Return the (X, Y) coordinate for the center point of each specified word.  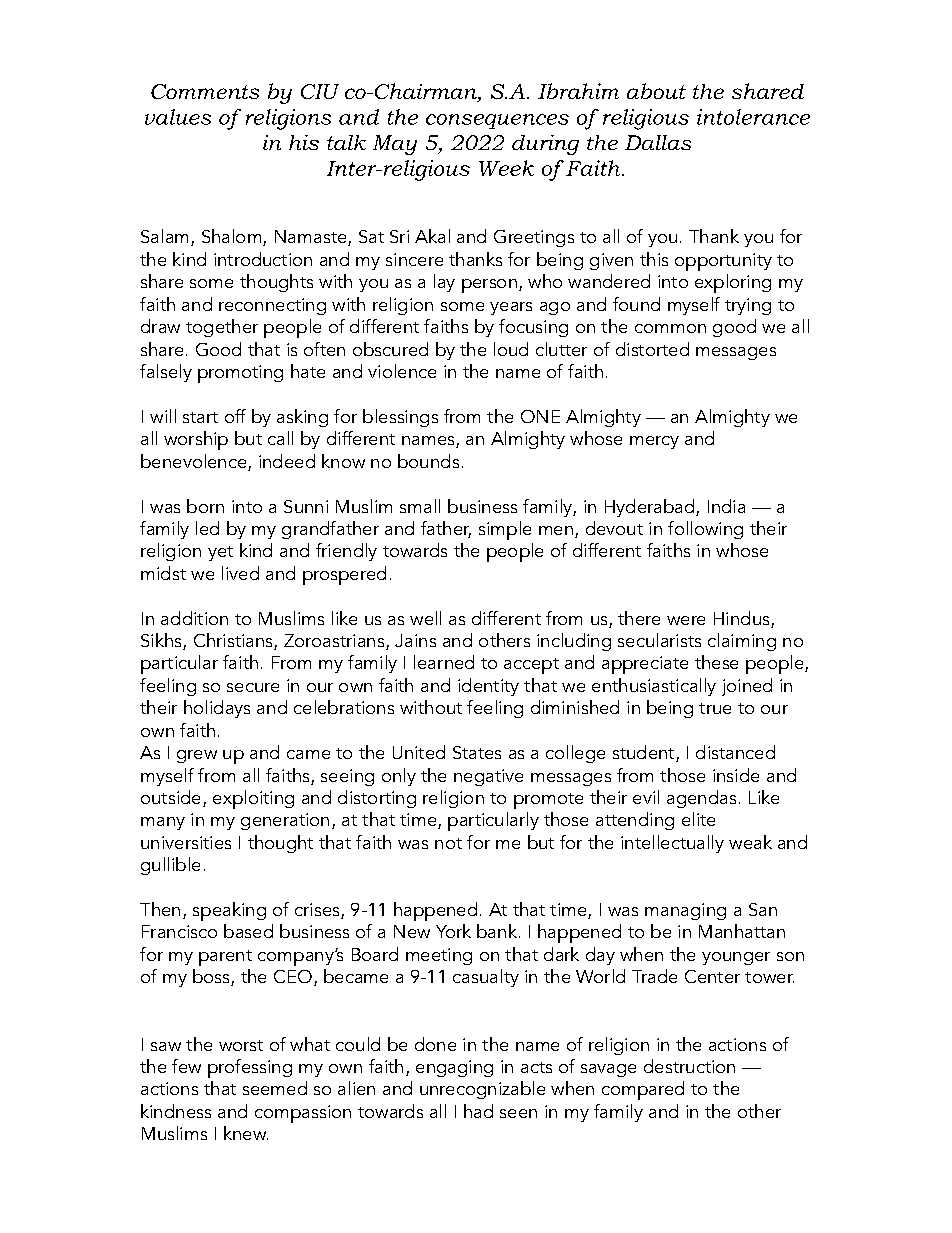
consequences (497, 121)
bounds (428, 461)
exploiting (253, 799)
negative (488, 777)
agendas (701, 799)
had (478, 1111)
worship (196, 440)
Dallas (658, 142)
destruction (689, 1066)
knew (246, 1133)
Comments (205, 91)
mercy (654, 442)
